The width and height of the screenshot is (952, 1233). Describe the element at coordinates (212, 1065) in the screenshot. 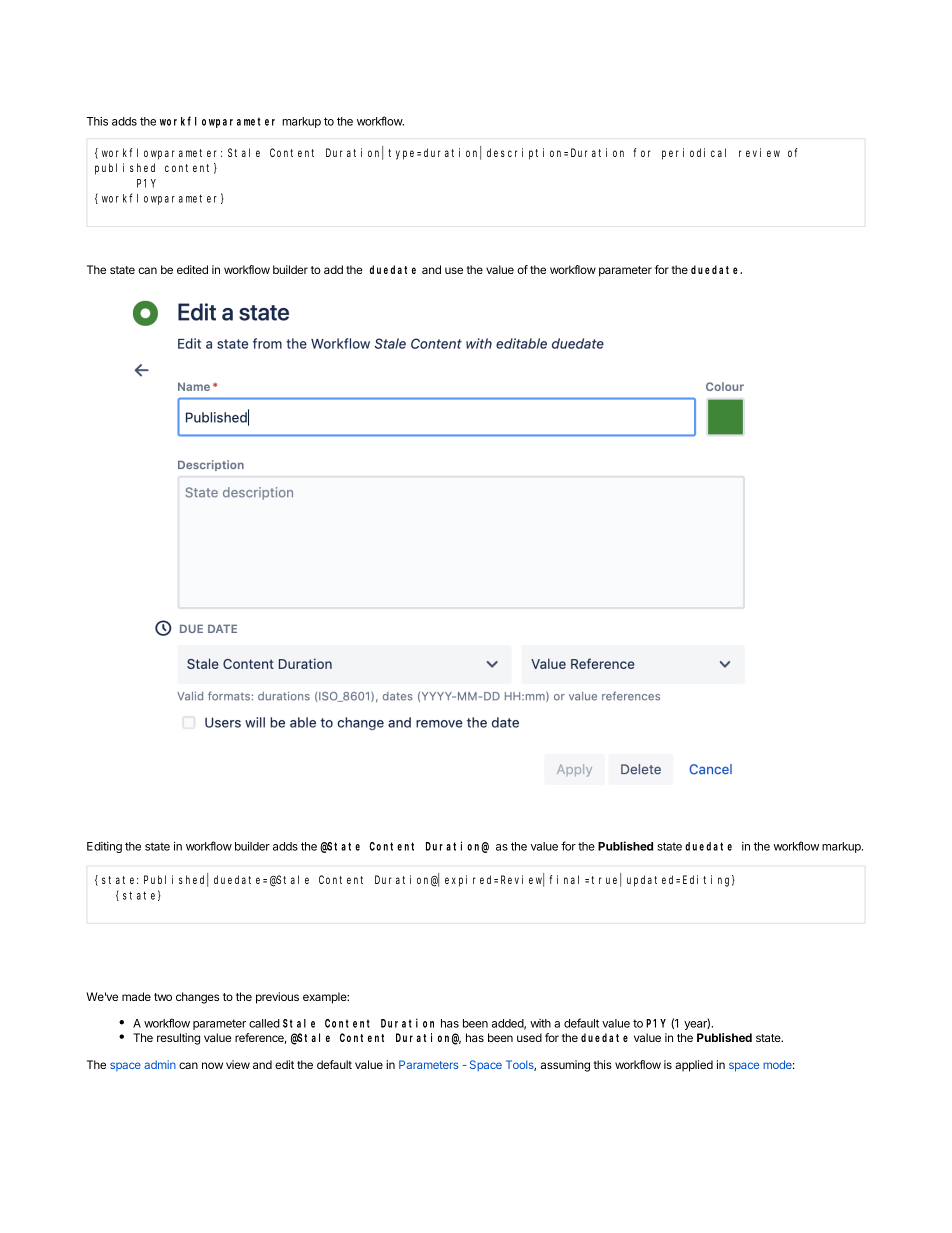

I see `now` at that location.
